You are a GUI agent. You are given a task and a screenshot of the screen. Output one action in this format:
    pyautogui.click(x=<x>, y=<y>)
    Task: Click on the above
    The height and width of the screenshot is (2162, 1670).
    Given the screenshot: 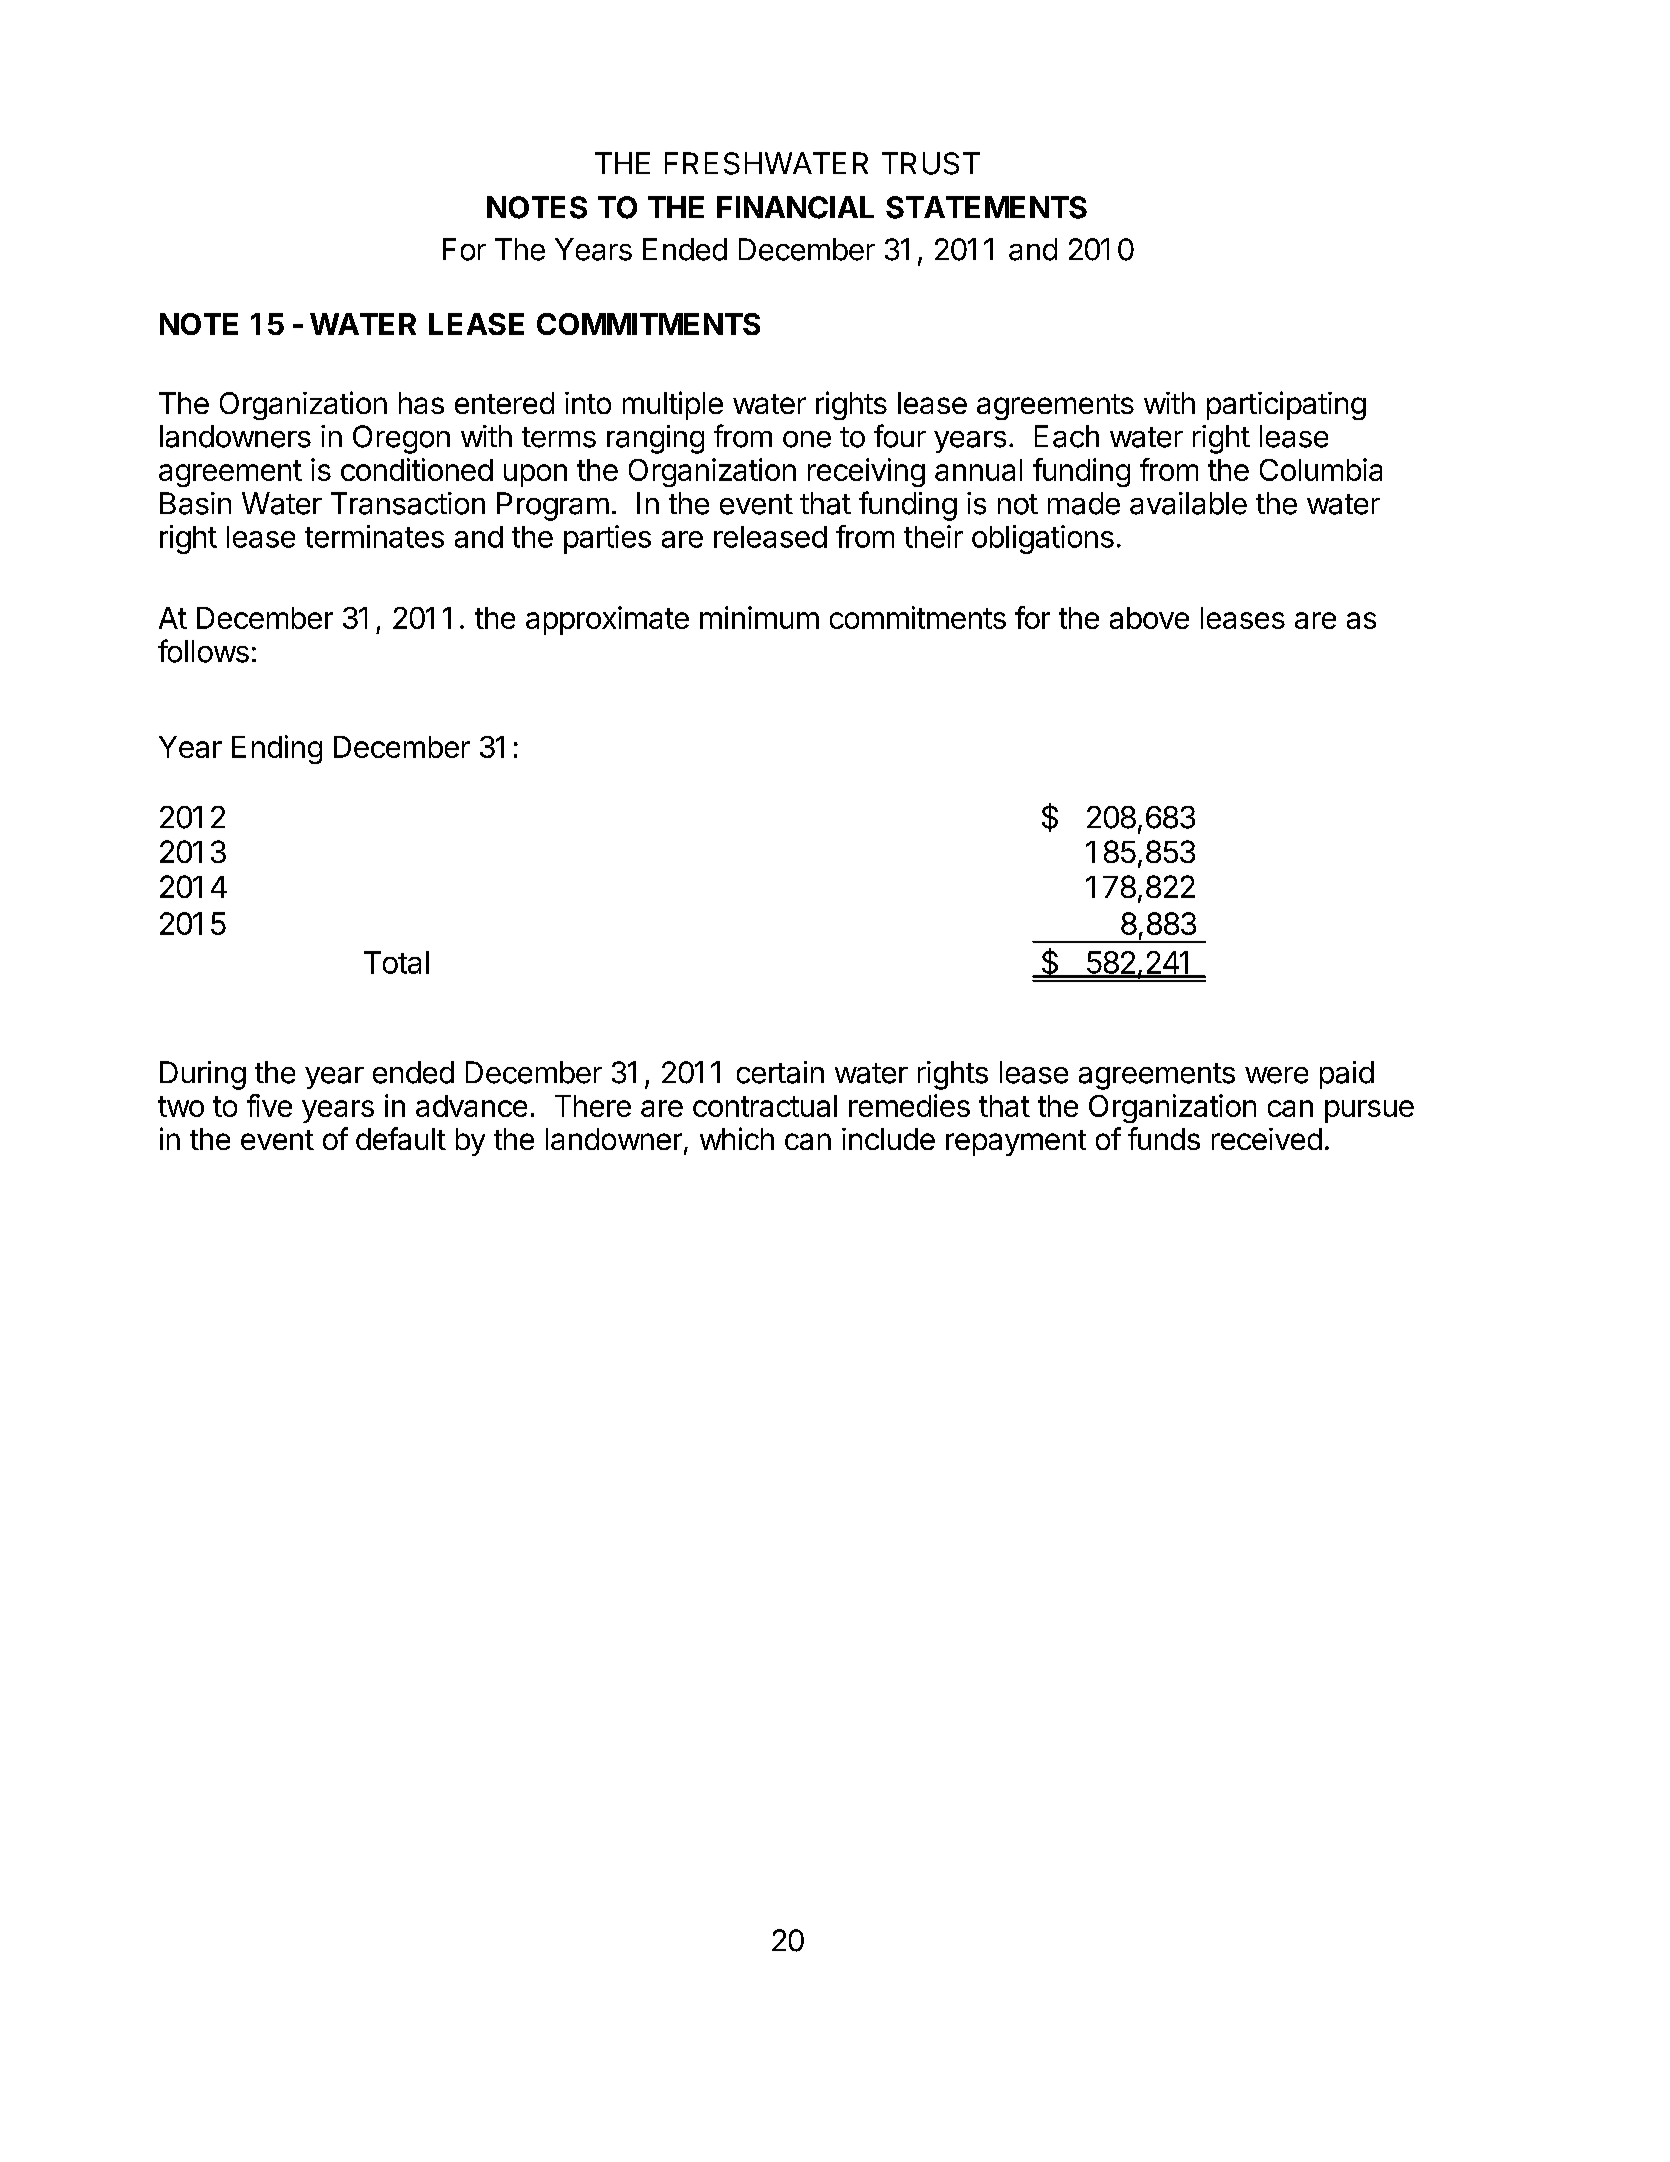 What is the action you would take?
    pyautogui.click(x=1149, y=618)
